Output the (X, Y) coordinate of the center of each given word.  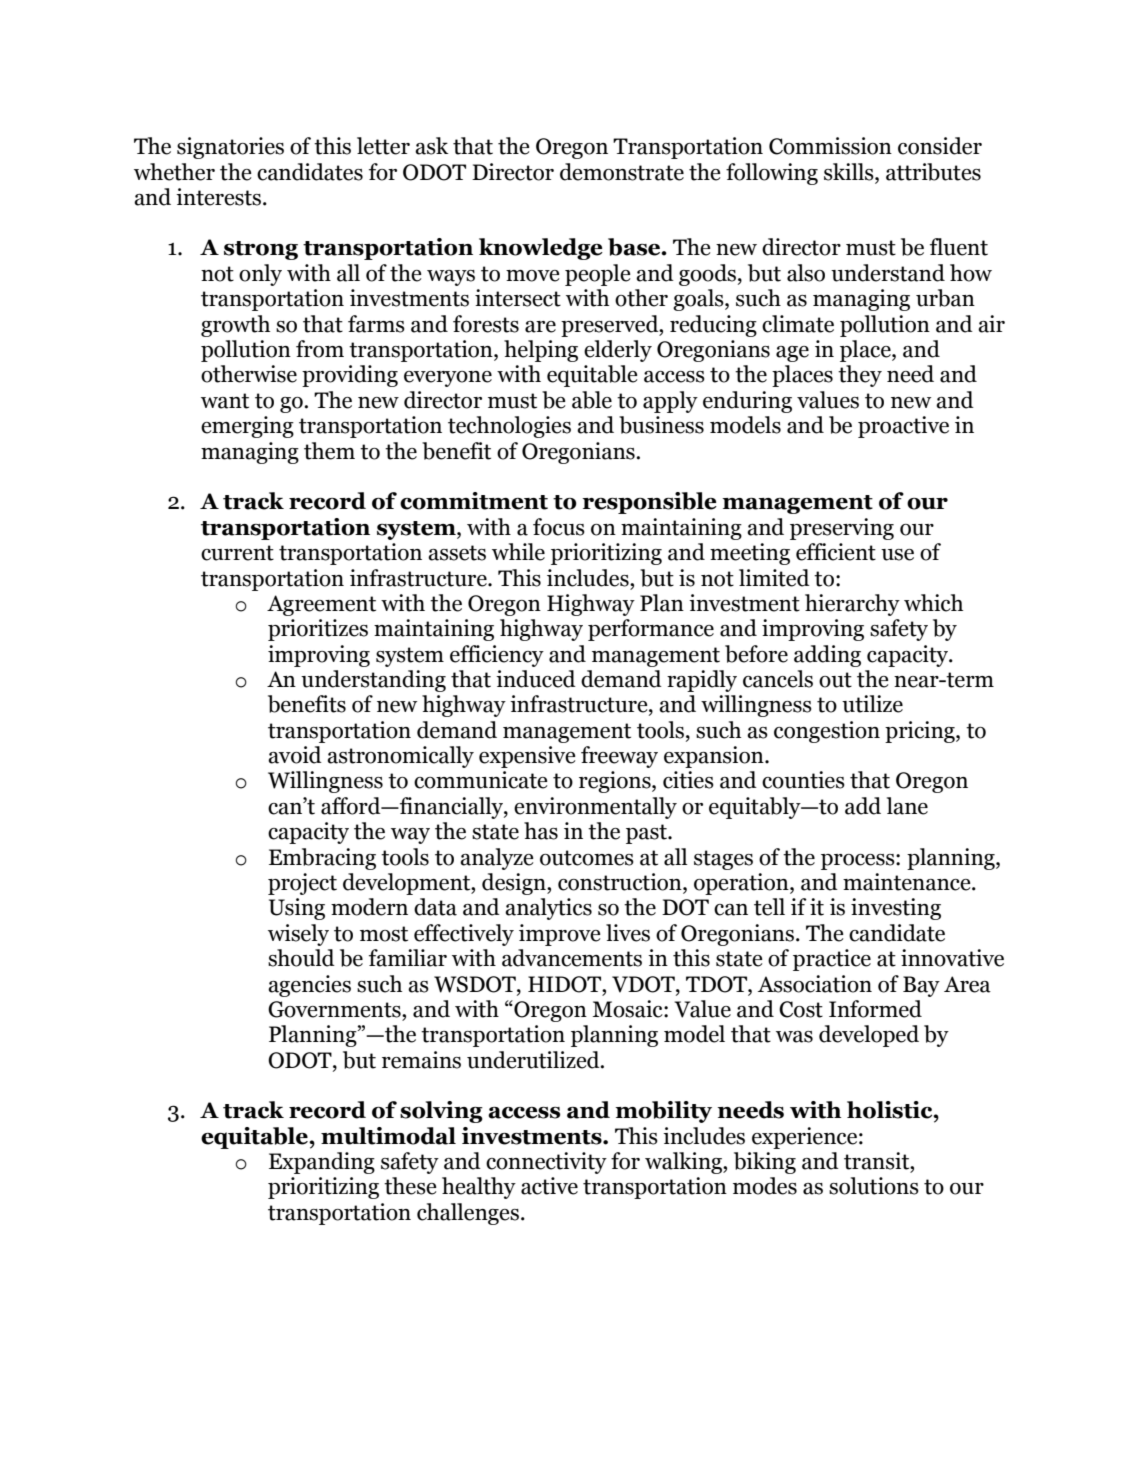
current (237, 553)
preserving (842, 529)
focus (559, 527)
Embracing (322, 859)
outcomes (587, 858)
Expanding (322, 1163)
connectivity (546, 1163)
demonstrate (622, 172)
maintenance (908, 882)
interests (218, 197)
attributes (933, 172)
